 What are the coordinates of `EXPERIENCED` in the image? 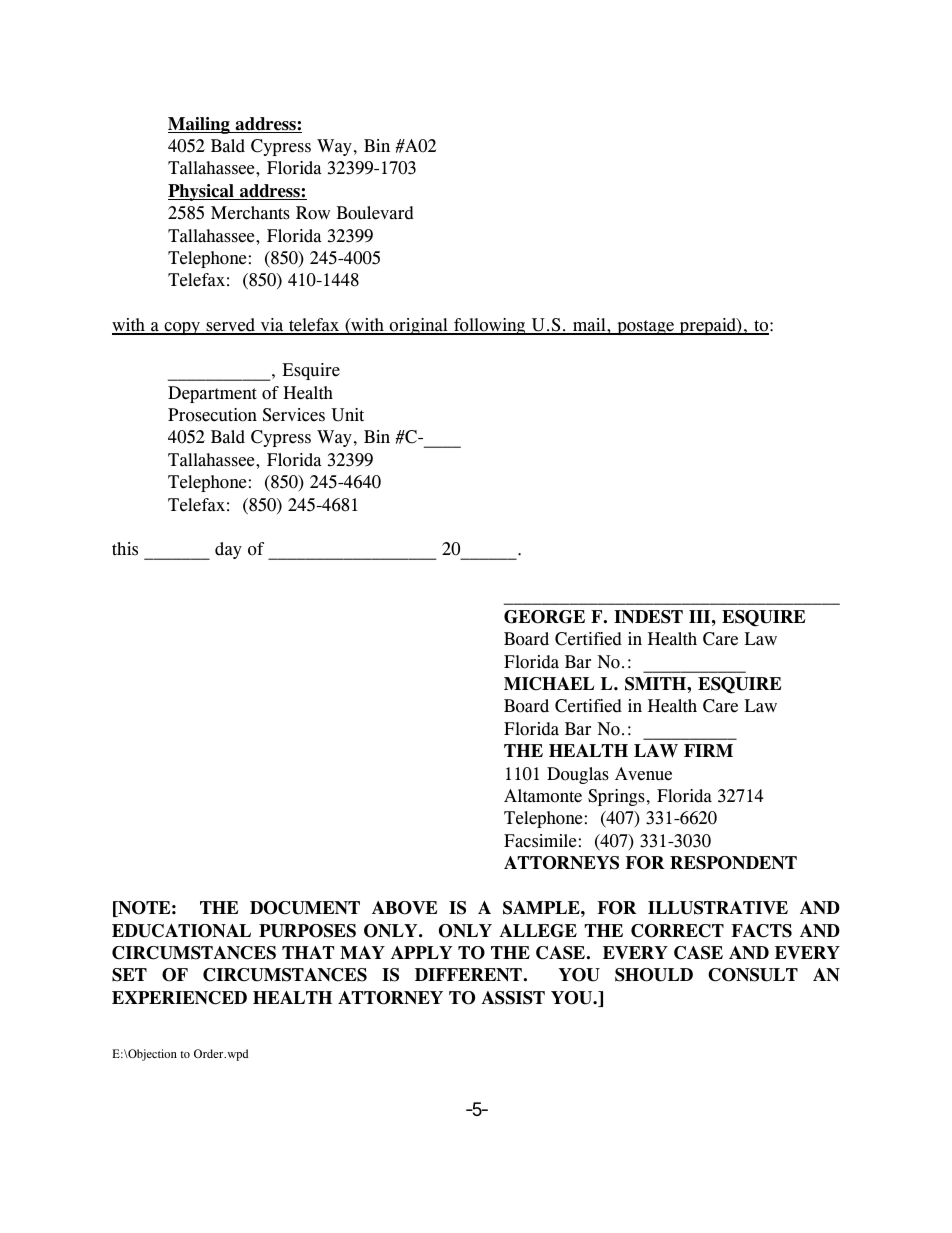 It's located at (179, 998).
